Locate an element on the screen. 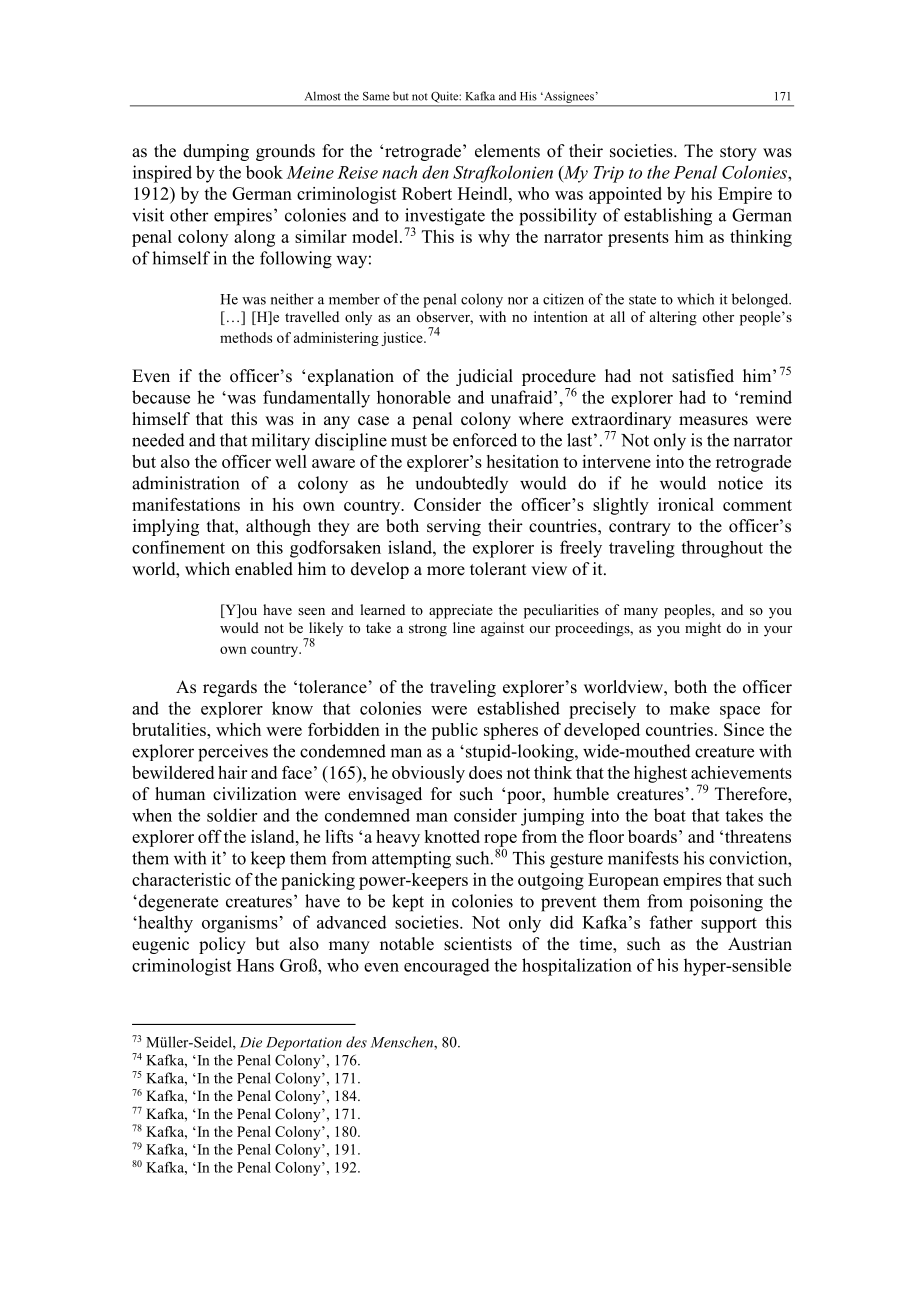 This screenshot has height=1308, width=924. boat is located at coordinates (670, 815).
